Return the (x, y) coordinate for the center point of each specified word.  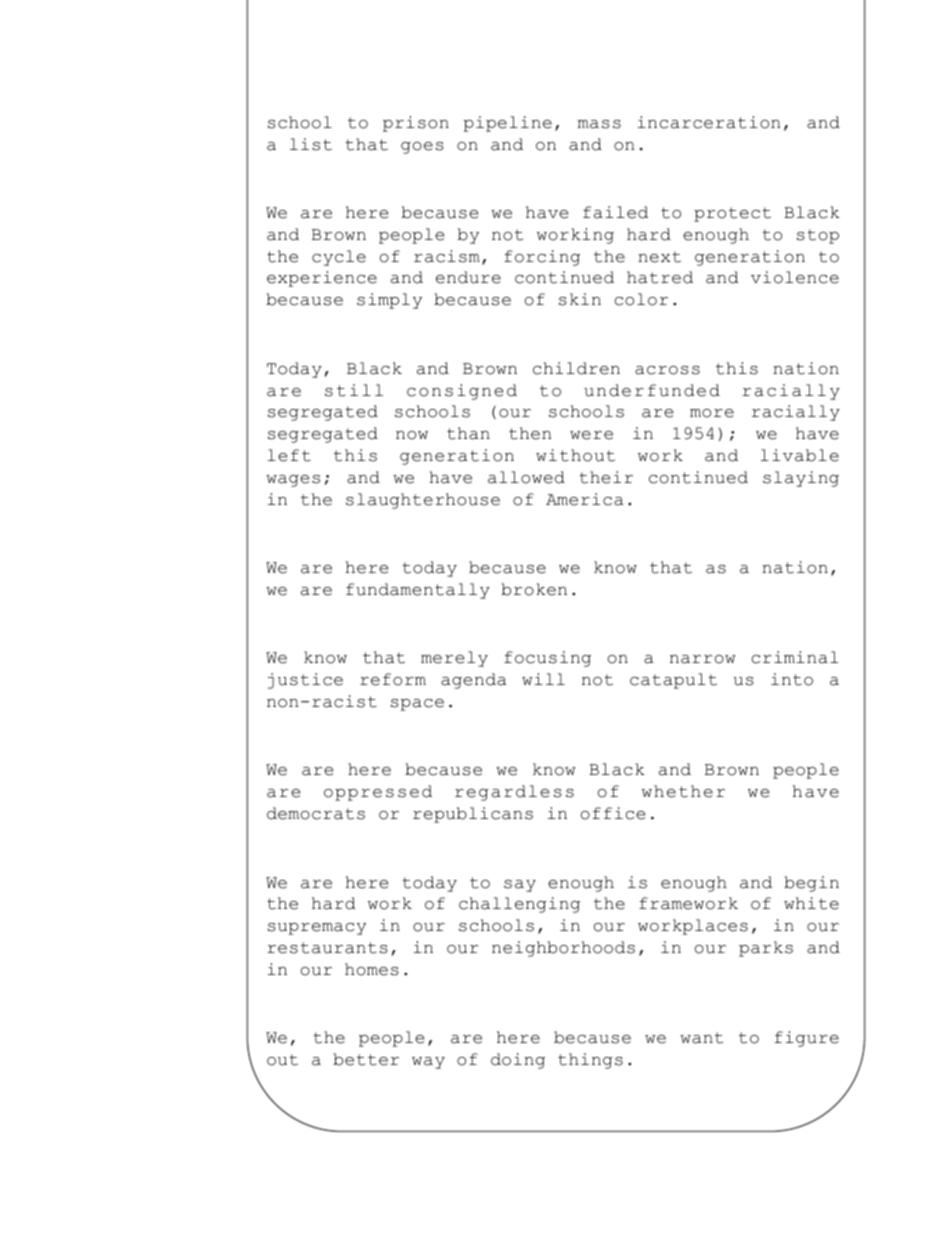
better (366, 1059)
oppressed (378, 793)
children (576, 368)
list (311, 144)
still (354, 390)
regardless (514, 793)
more (712, 413)
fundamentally (418, 591)
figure (807, 1039)
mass (599, 124)
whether (683, 791)
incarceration (709, 122)
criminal (795, 657)
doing (518, 1061)
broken (534, 589)
